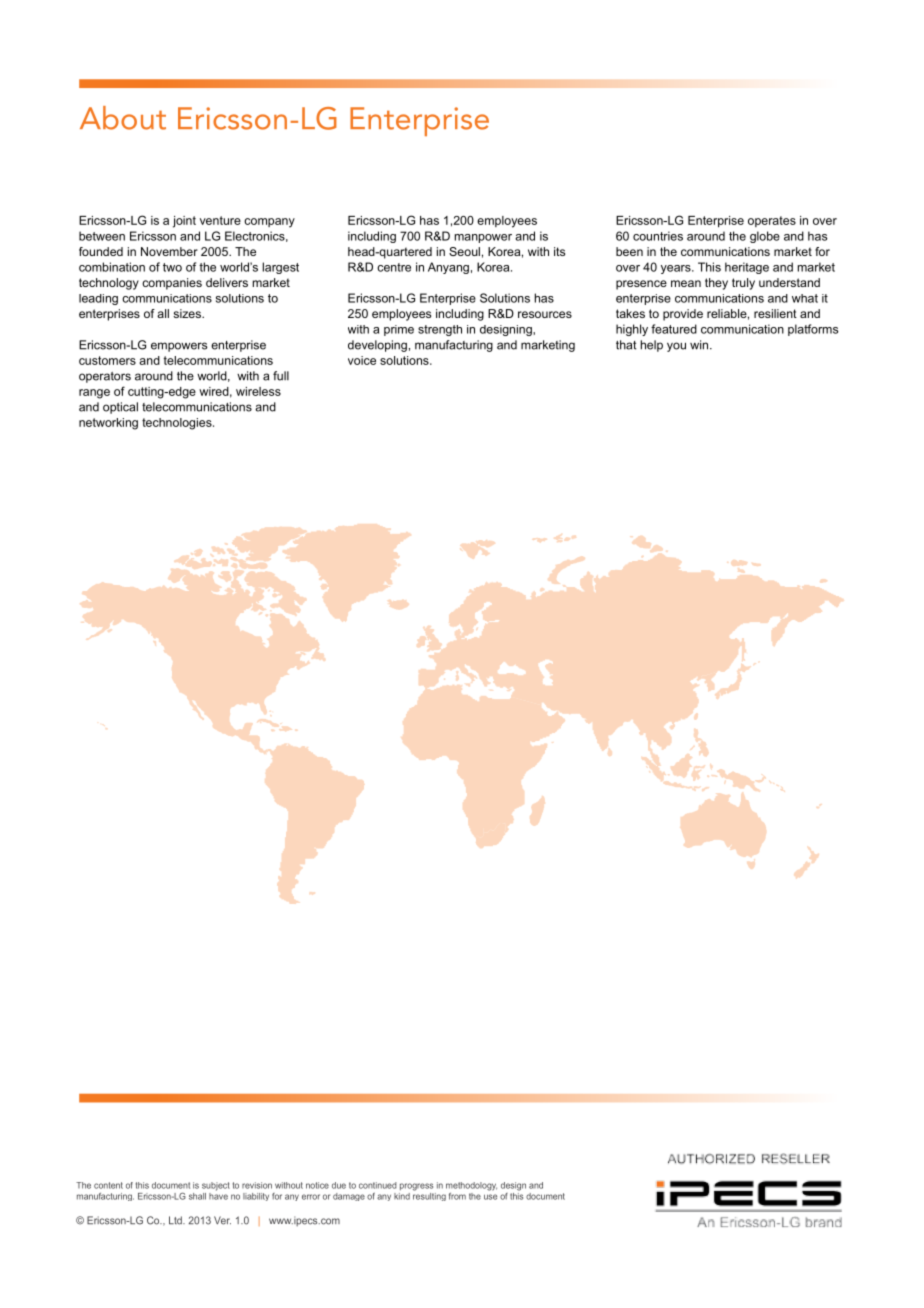  What do you see at coordinates (676, 347) in the screenshot?
I see `you` at bounding box center [676, 347].
